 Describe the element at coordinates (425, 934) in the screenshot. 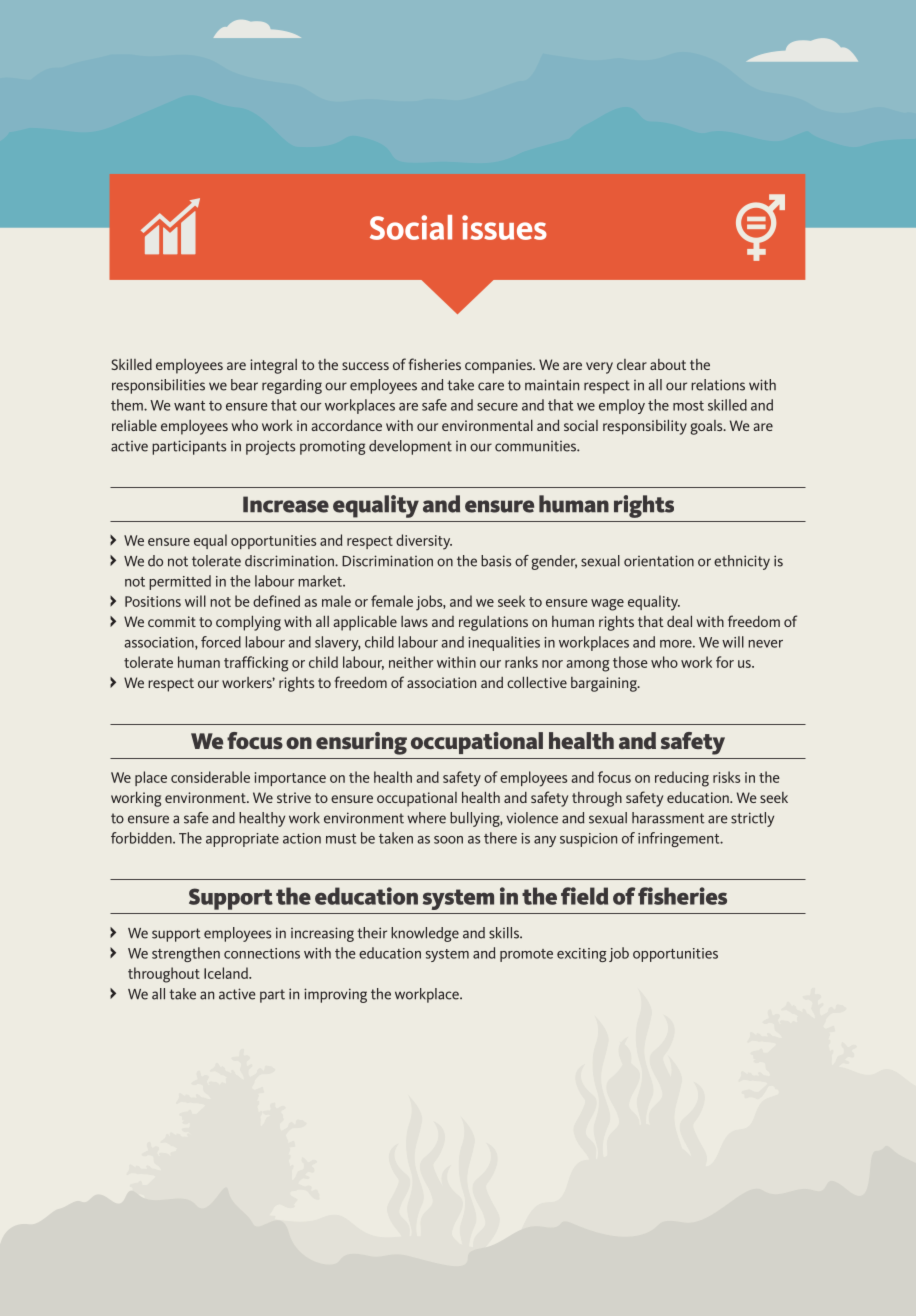

I see `knowledge` at that location.
